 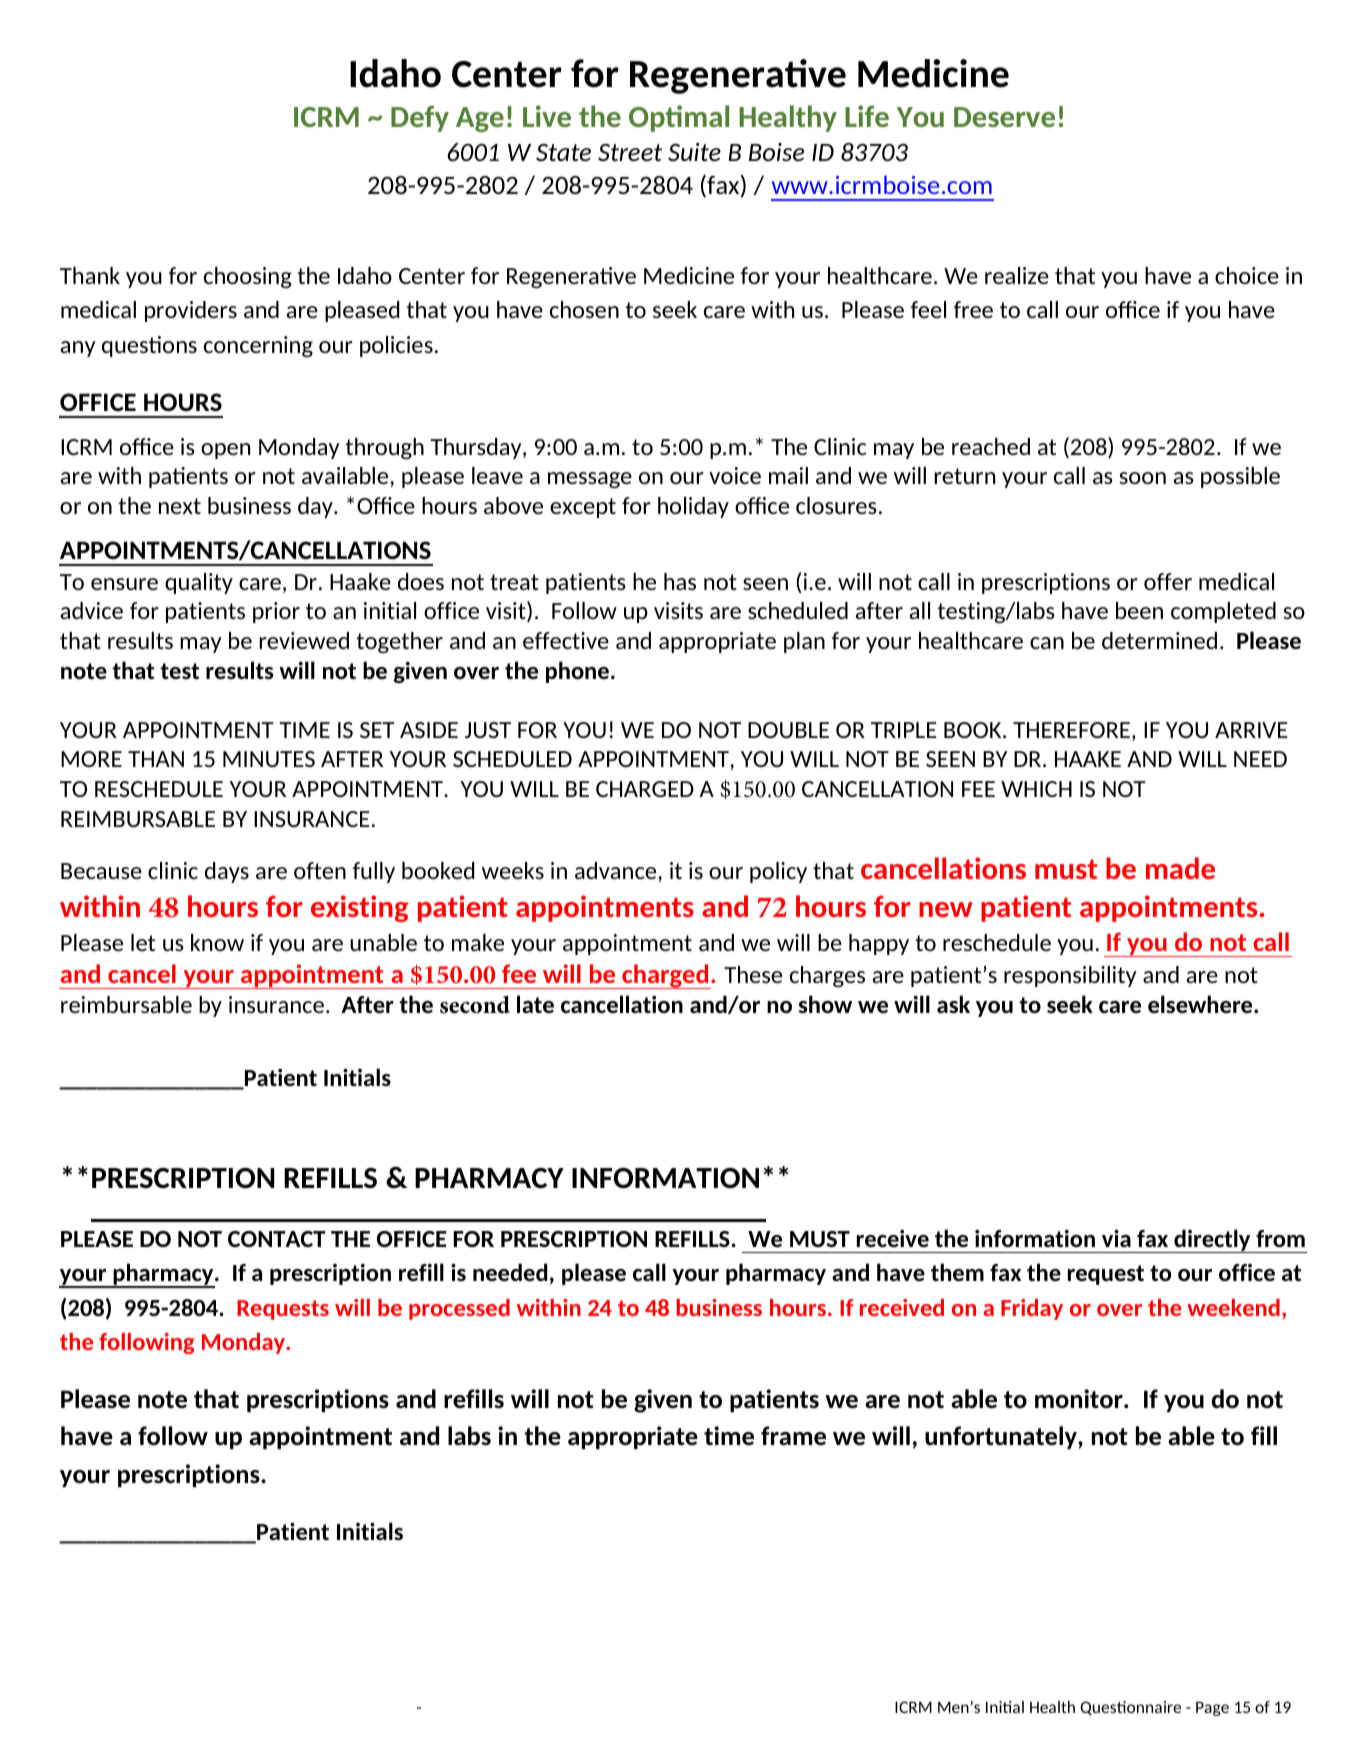 I want to click on These, so click(x=753, y=974).
